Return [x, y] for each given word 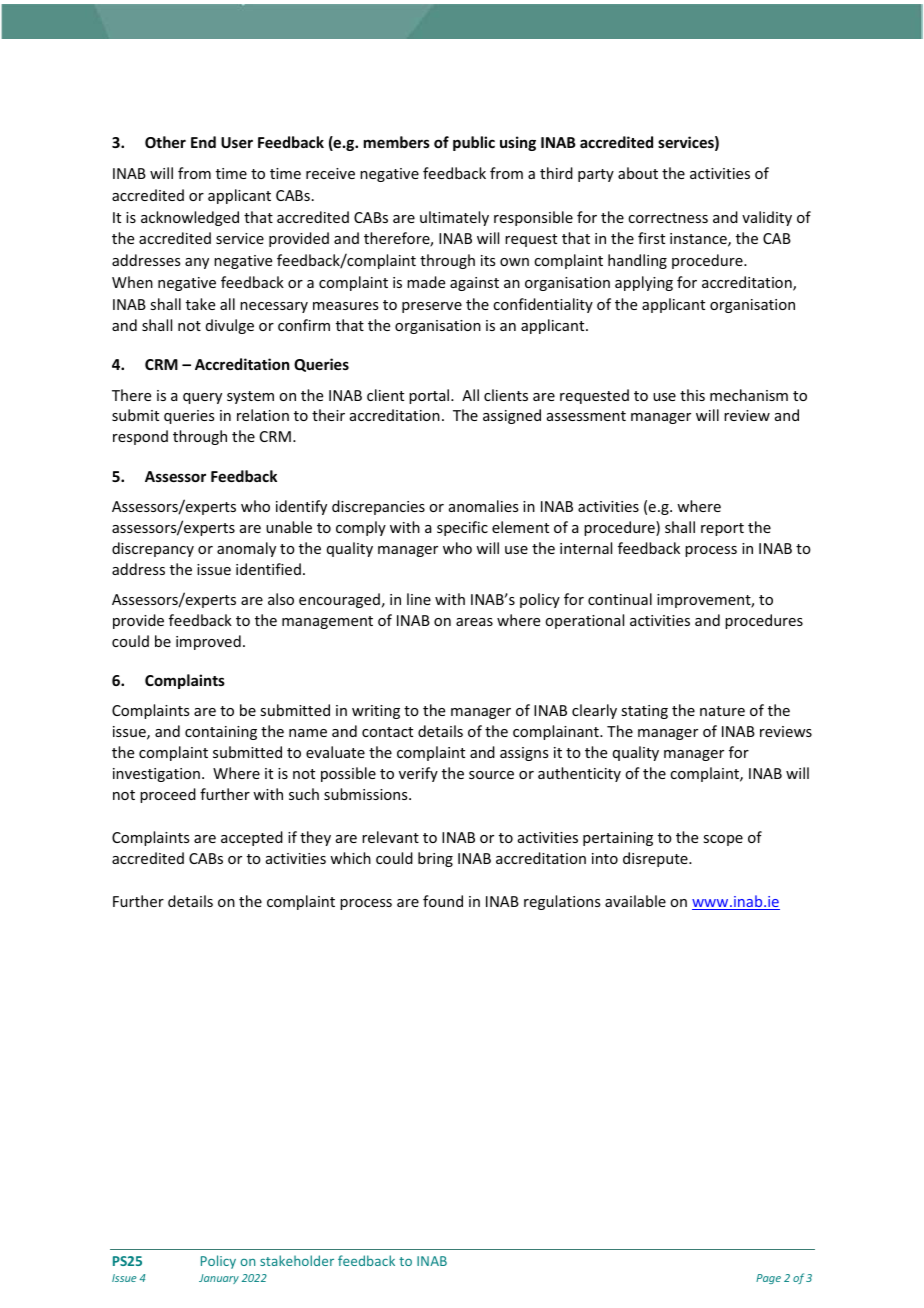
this [692, 395]
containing [221, 733]
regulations [562, 902]
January [219, 1279]
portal [430, 396]
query [202, 398]
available [635, 901]
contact [387, 732]
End [203, 142]
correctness [668, 218]
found [443, 901]
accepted [252, 838]
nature [722, 711]
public [474, 143]
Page [768, 1279]
